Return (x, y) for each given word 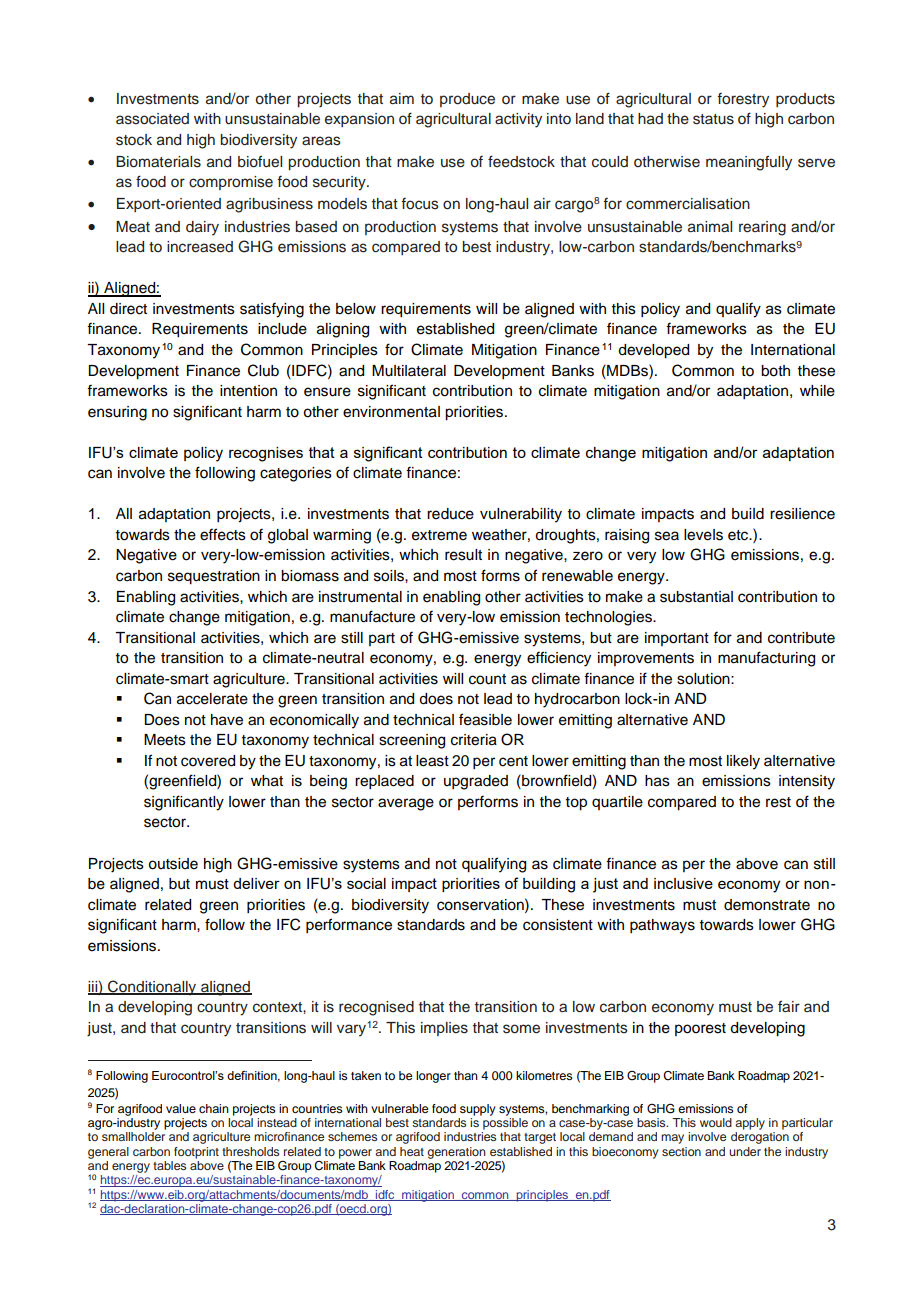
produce (467, 100)
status (713, 119)
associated (152, 119)
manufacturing (766, 659)
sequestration (214, 577)
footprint (196, 1153)
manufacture (372, 616)
